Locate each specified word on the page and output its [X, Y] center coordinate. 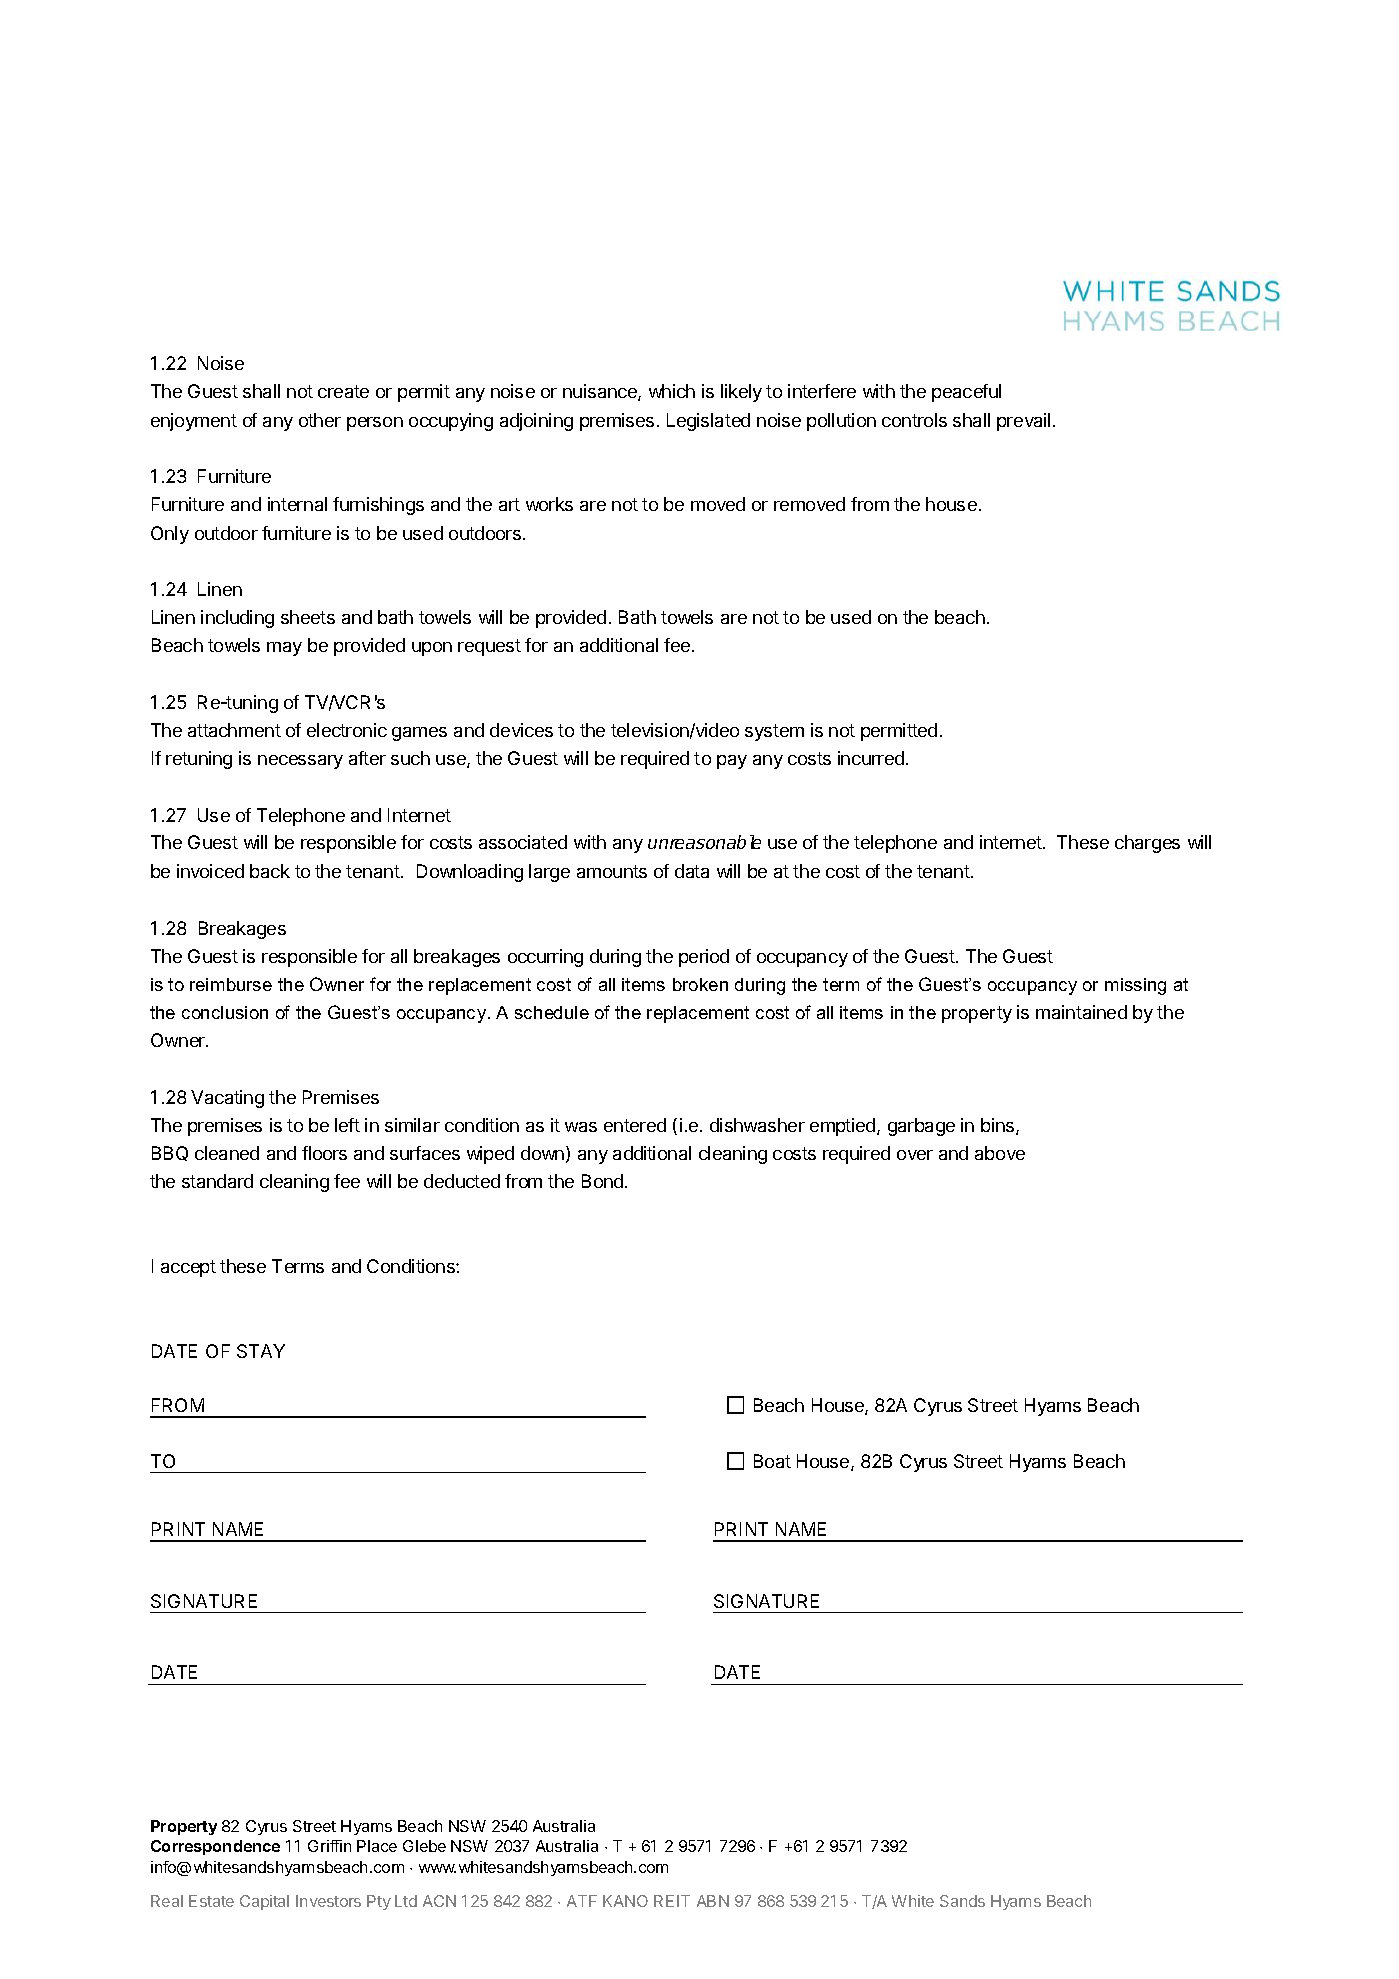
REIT [672, 1901]
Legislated [708, 422]
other [320, 420]
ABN [713, 1901]
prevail [1023, 422]
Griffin [329, 1846]
